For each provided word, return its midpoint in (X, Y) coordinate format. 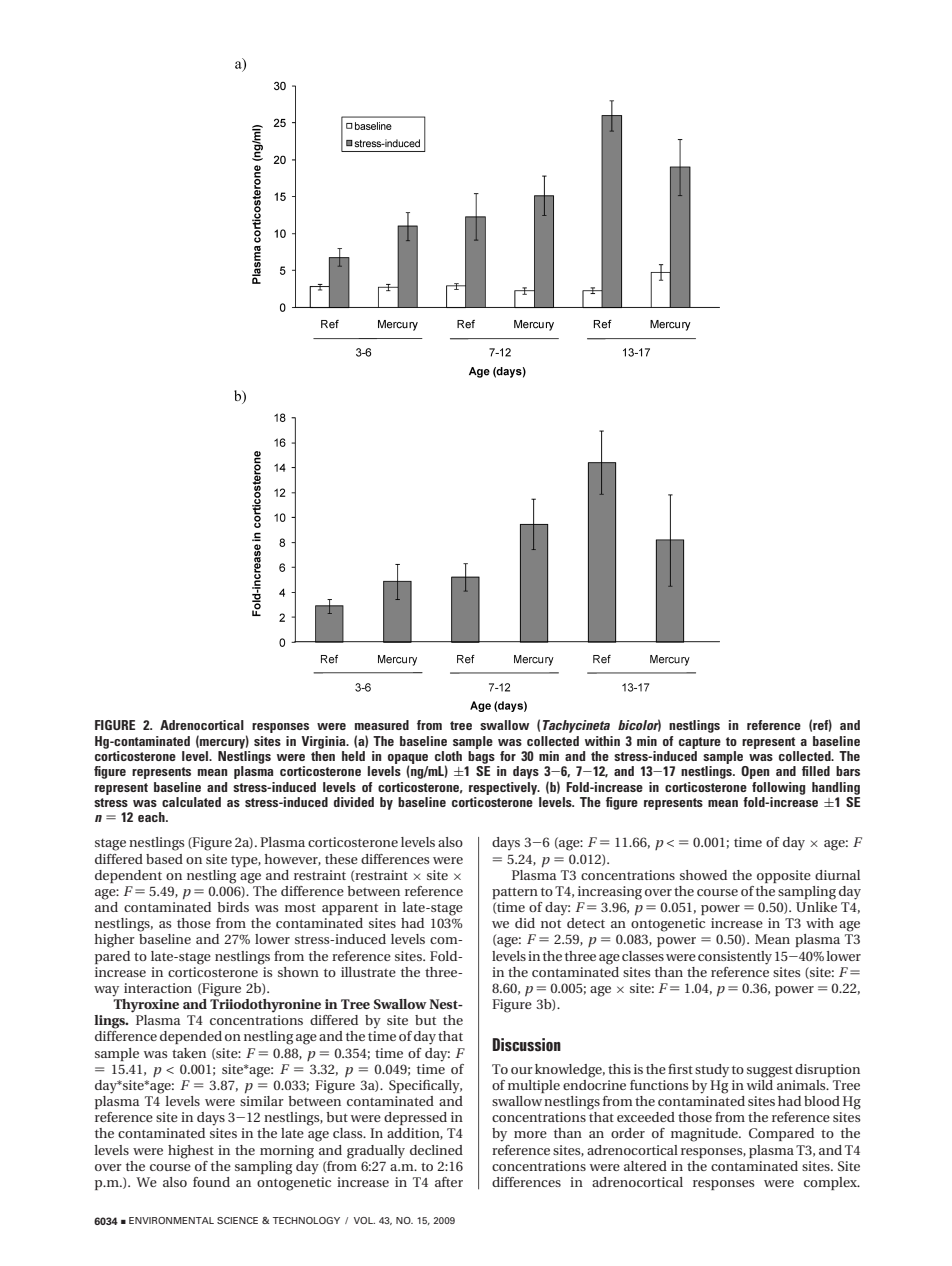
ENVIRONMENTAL (171, 1220)
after (449, 1182)
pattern (515, 893)
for (508, 756)
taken (189, 1053)
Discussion (527, 1045)
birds (233, 907)
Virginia (324, 742)
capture (700, 743)
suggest (770, 1071)
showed (703, 875)
